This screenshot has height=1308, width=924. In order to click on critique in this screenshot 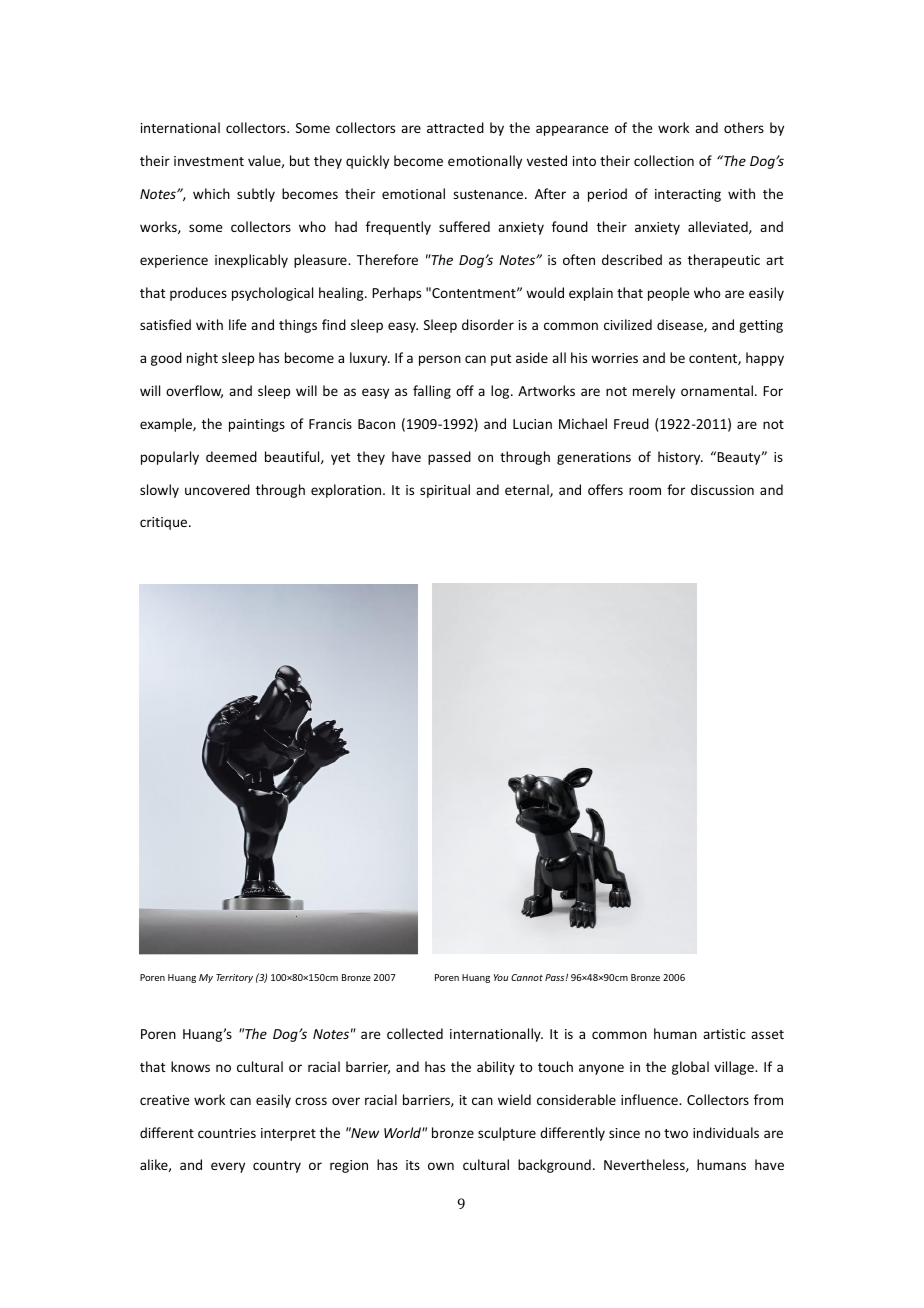, I will do `click(165, 523)`.
